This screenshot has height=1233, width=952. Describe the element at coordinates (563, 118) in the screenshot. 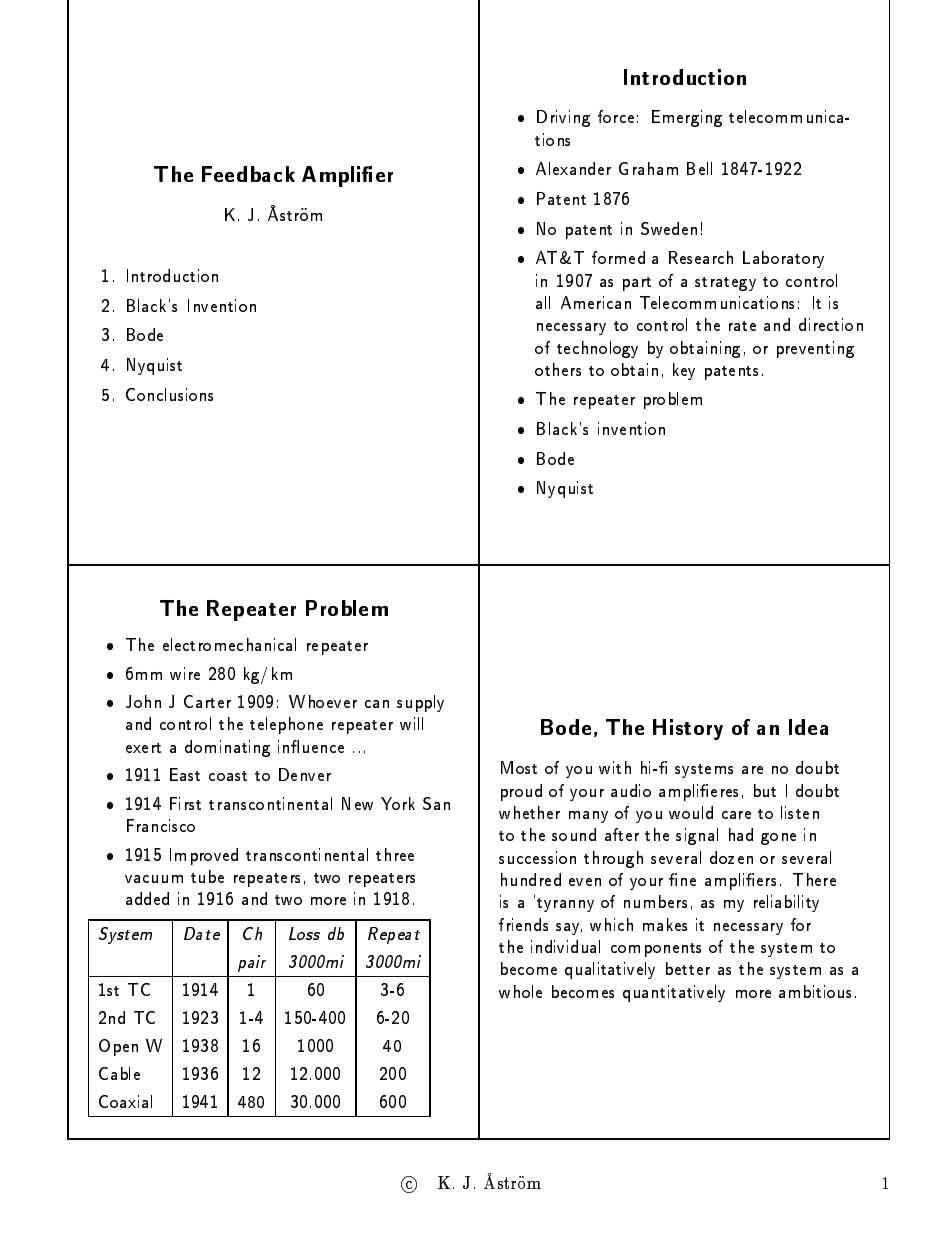

I see `Driving` at that location.
